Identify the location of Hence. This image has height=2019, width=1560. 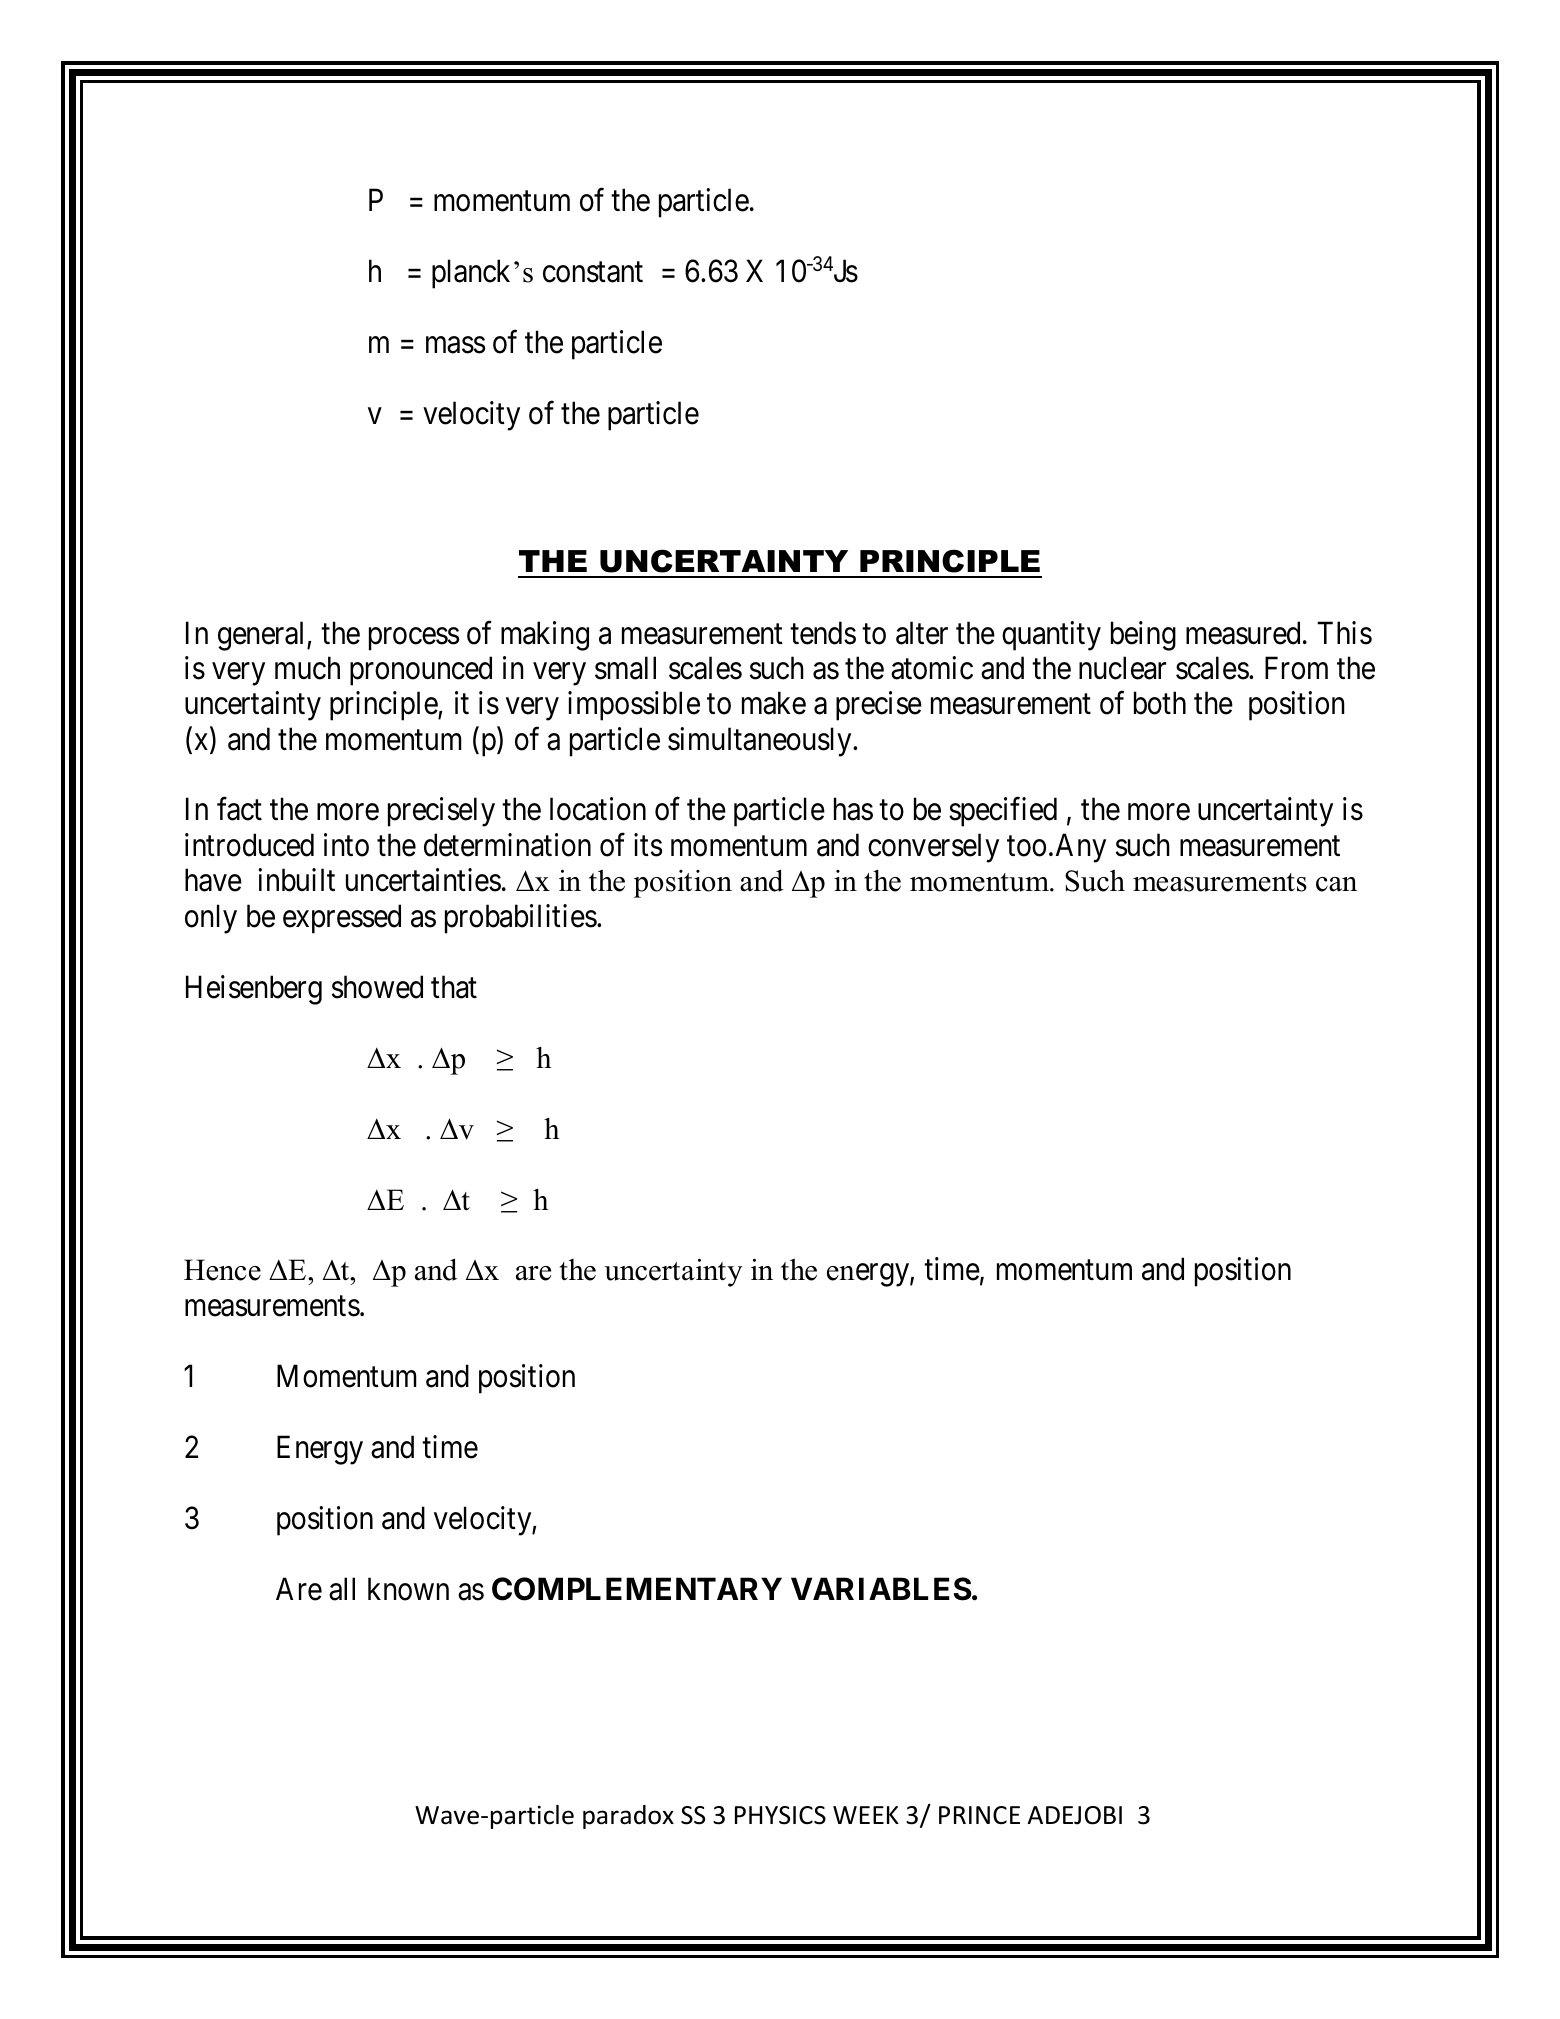
(222, 1270).
